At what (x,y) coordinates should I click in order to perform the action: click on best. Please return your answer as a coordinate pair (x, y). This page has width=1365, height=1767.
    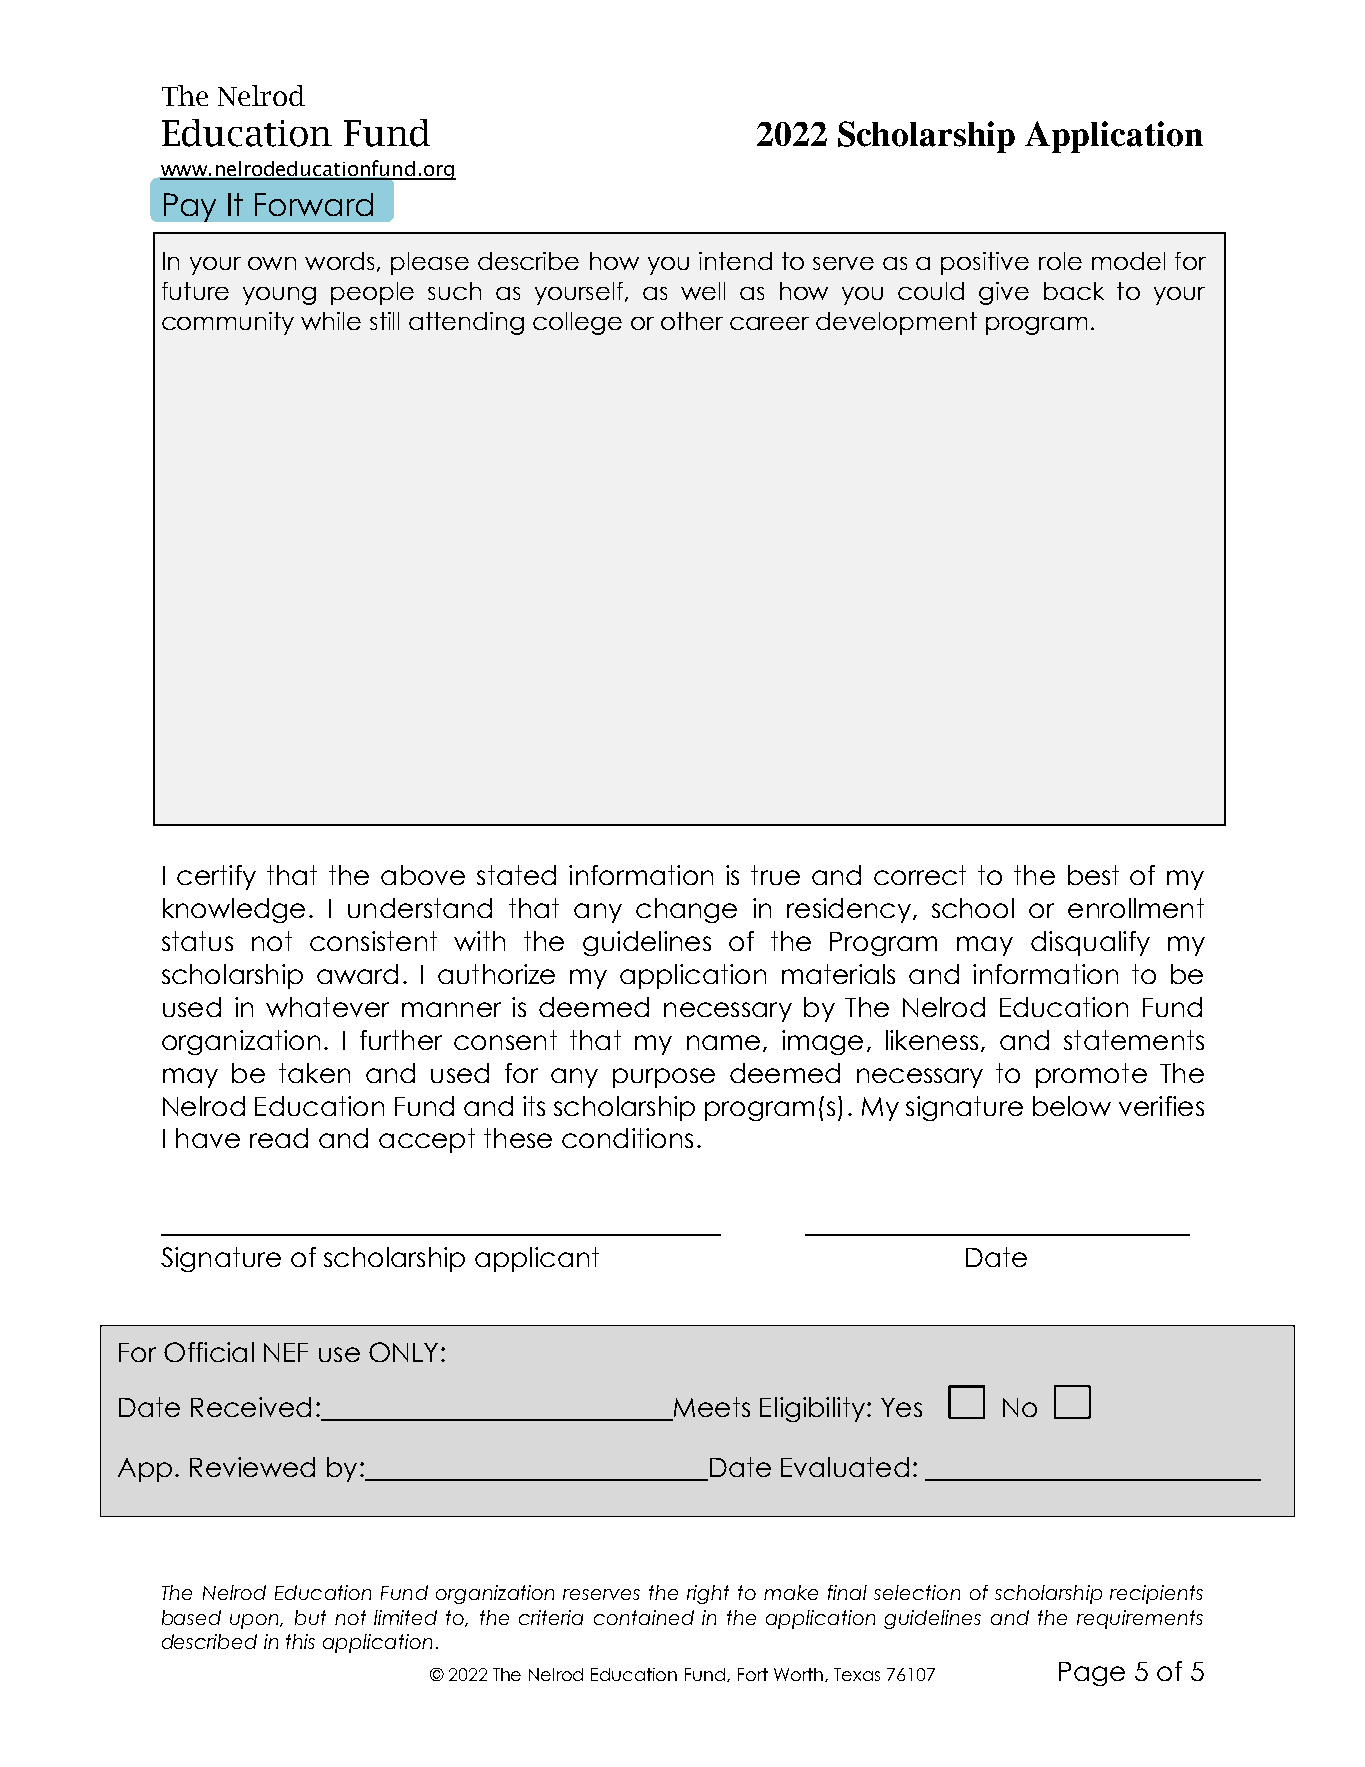
    Looking at the image, I should click on (1093, 875).
